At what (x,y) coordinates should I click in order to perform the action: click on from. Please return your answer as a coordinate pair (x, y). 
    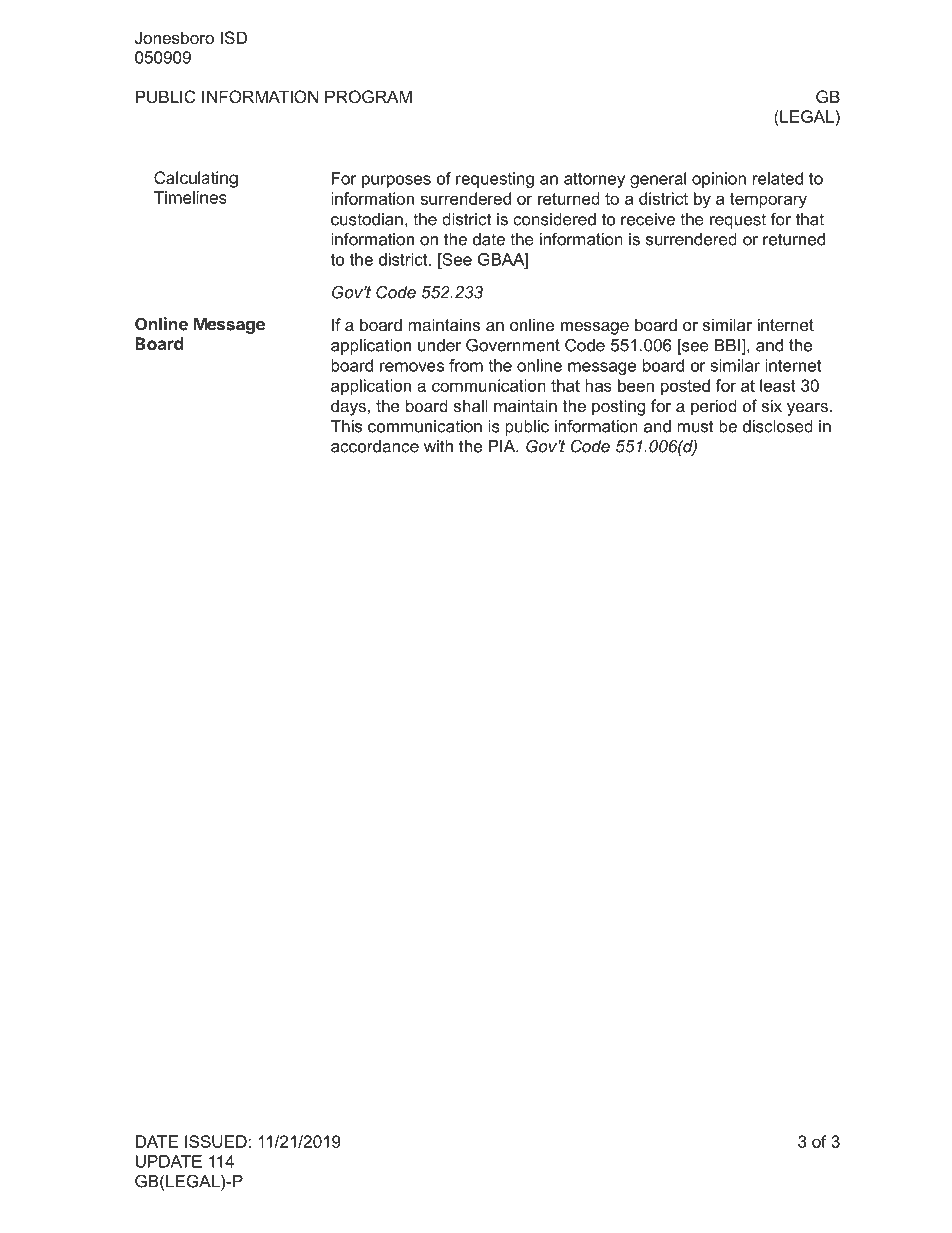
    Looking at the image, I should click on (466, 365).
